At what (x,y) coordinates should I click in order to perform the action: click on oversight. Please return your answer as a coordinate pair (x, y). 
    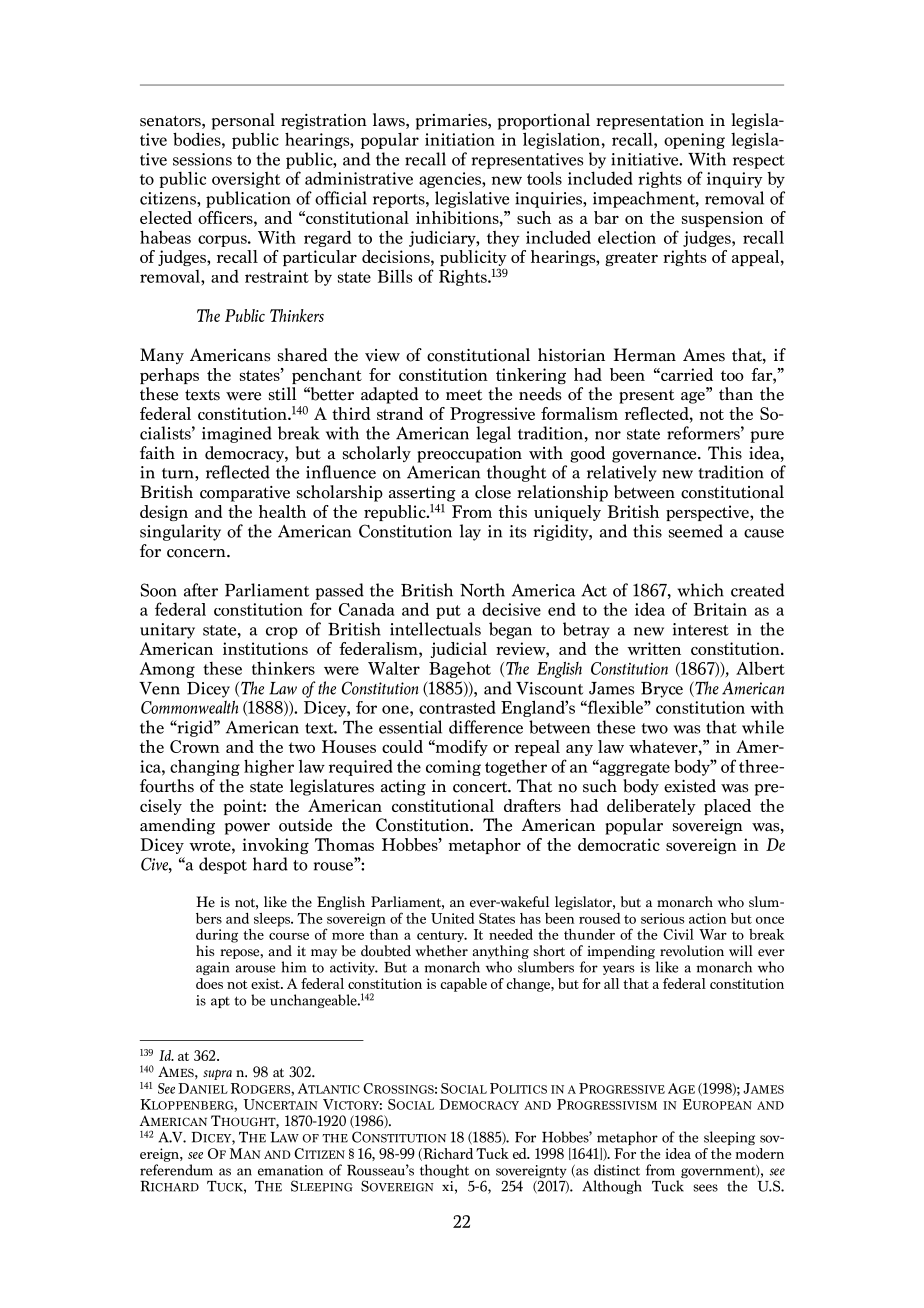
    Looking at the image, I should click on (246, 180).
